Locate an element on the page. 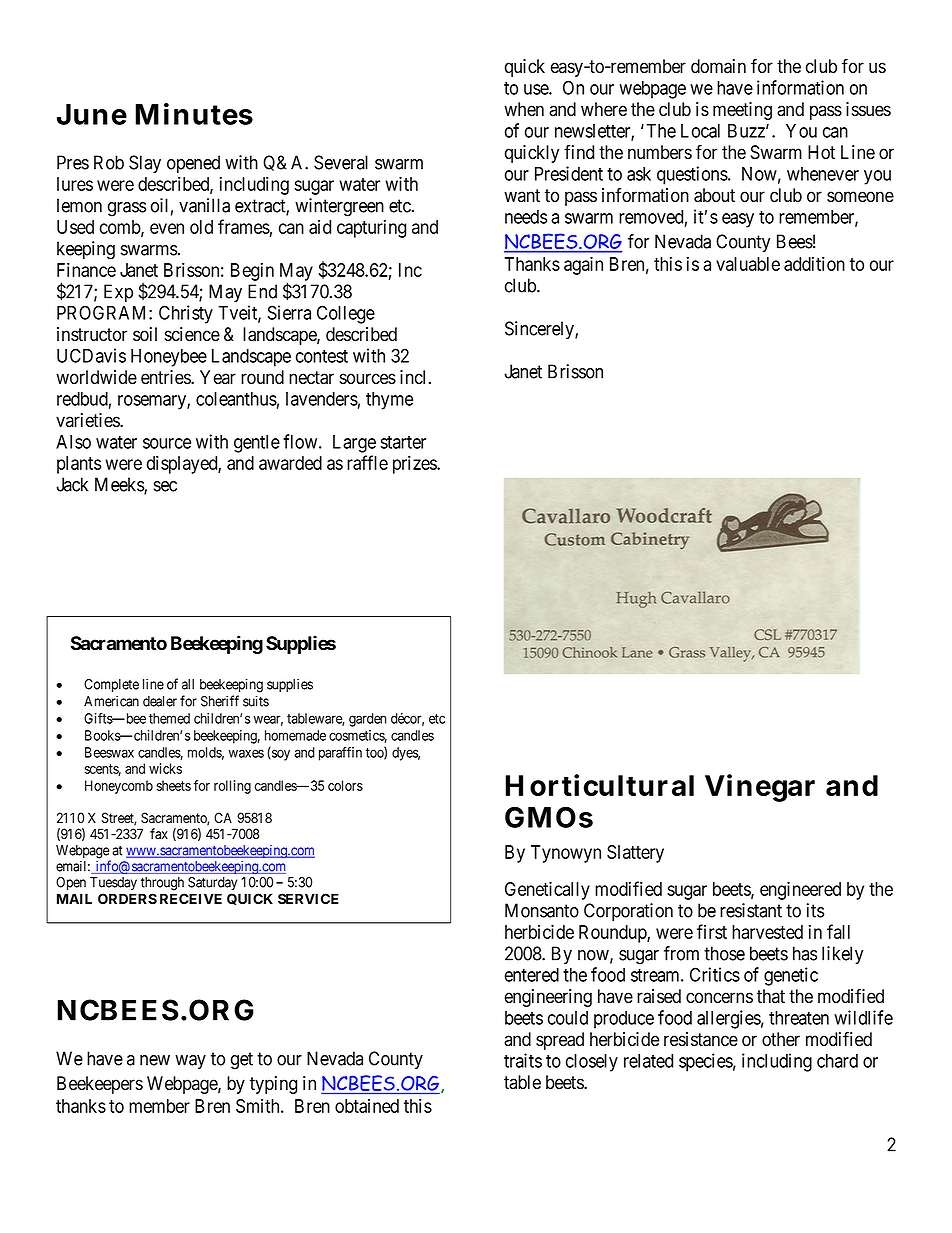 Image resolution: width=952 pixels, height=1233 pixels. where is located at coordinates (604, 109).
